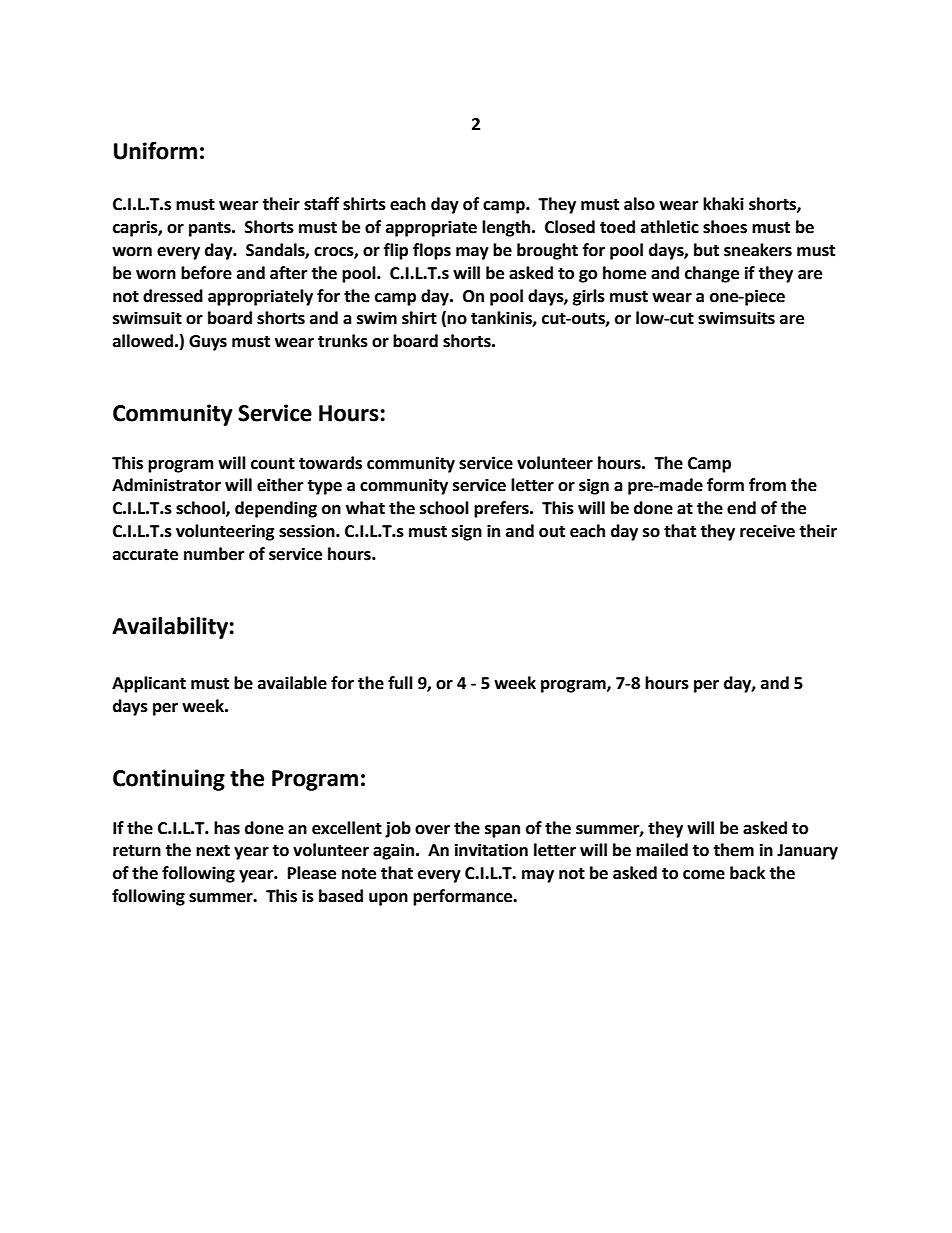 The width and height of the screenshot is (952, 1233). Describe the element at coordinates (725, 227) in the screenshot. I see `shoes` at that location.
